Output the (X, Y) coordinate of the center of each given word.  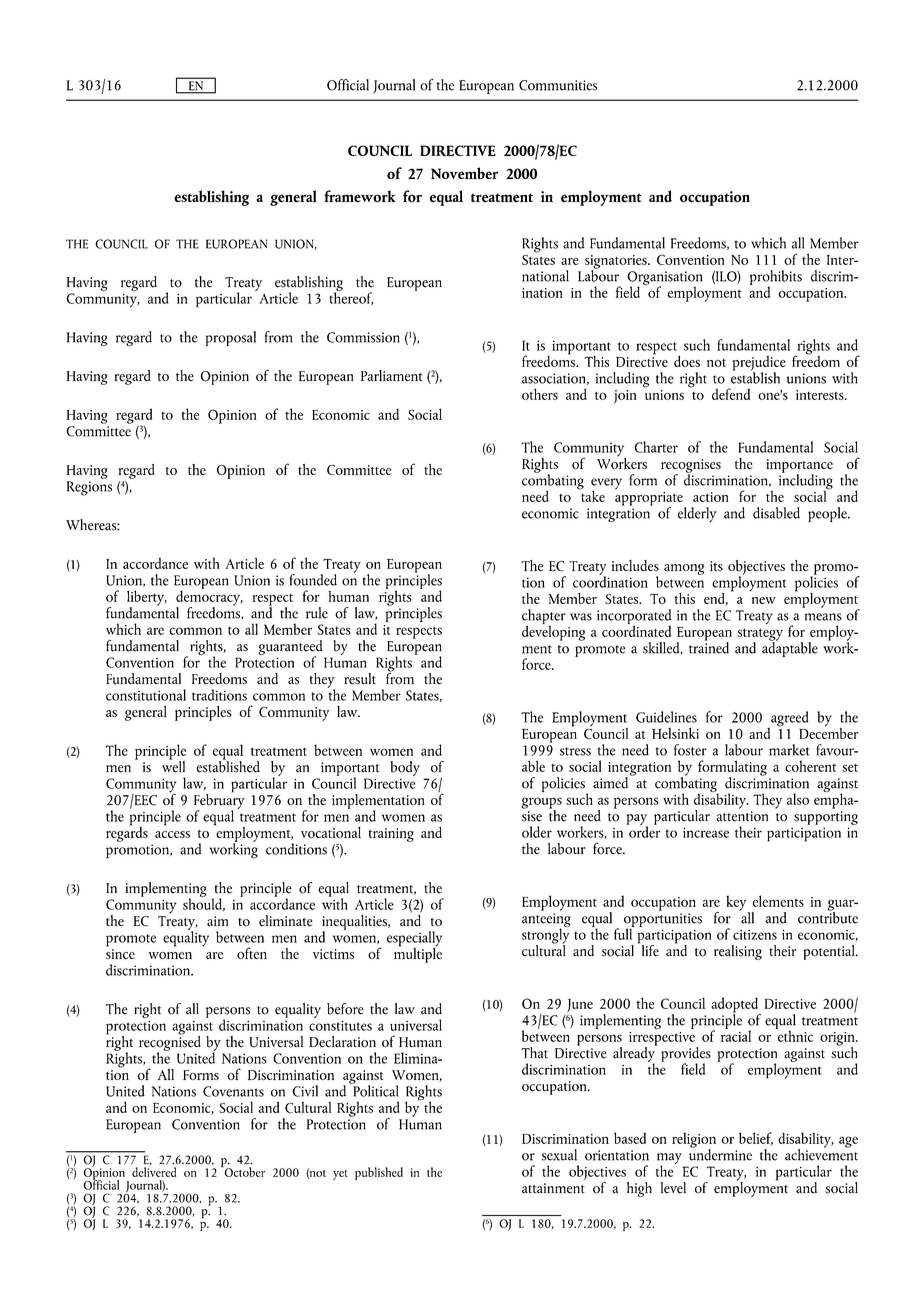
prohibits (776, 278)
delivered (154, 1172)
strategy (760, 636)
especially (414, 940)
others (540, 394)
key (737, 904)
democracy (209, 598)
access (172, 834)
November (464, 173)
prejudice (759, 364)
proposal (231, 338)
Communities (558, 85)
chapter (544, 618)
